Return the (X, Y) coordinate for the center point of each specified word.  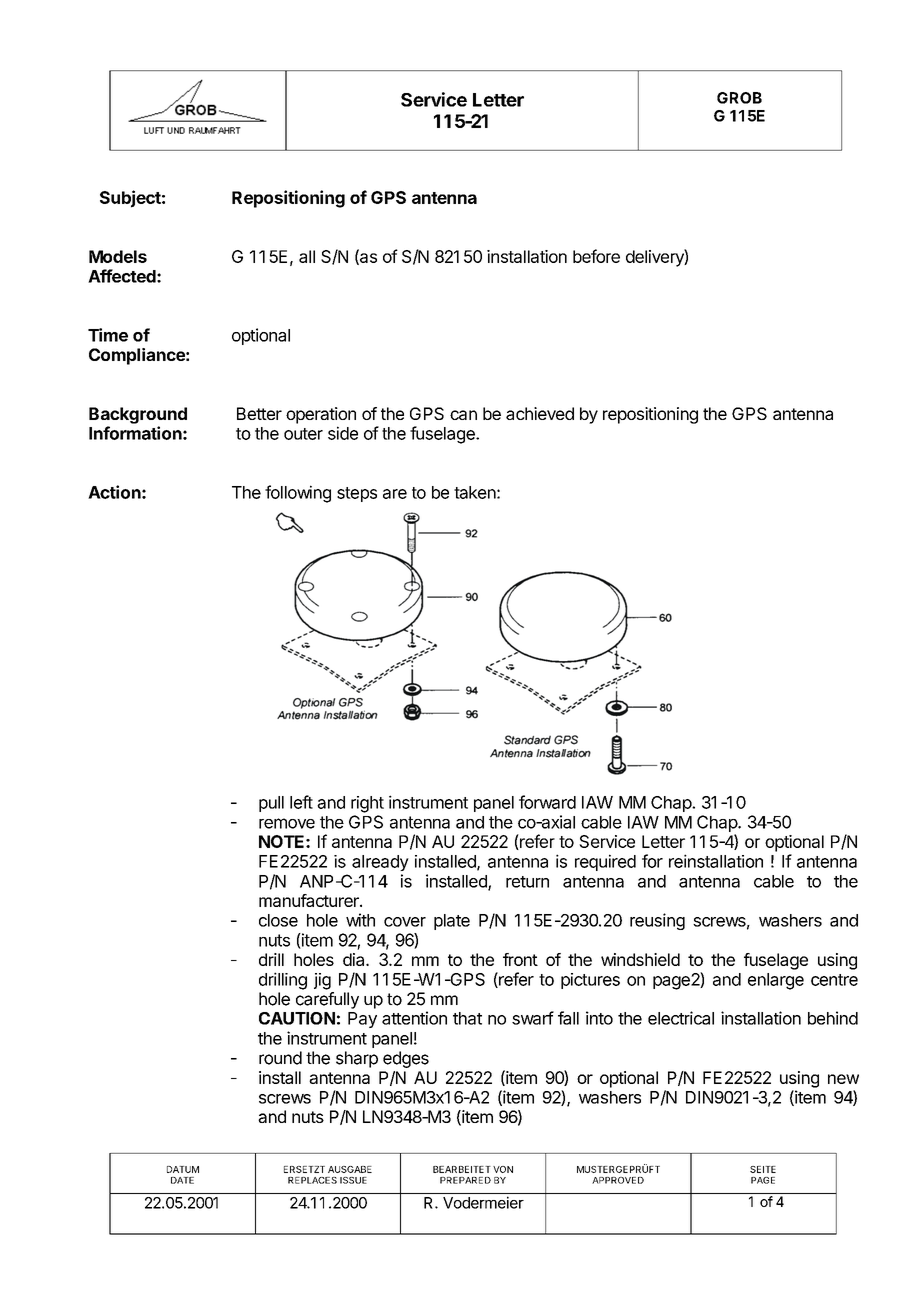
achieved (540, 413)
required (605, 862)
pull (271, 804)
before (596, 256)
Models (118, 256)
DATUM (183, 1169)
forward (547, 802)
